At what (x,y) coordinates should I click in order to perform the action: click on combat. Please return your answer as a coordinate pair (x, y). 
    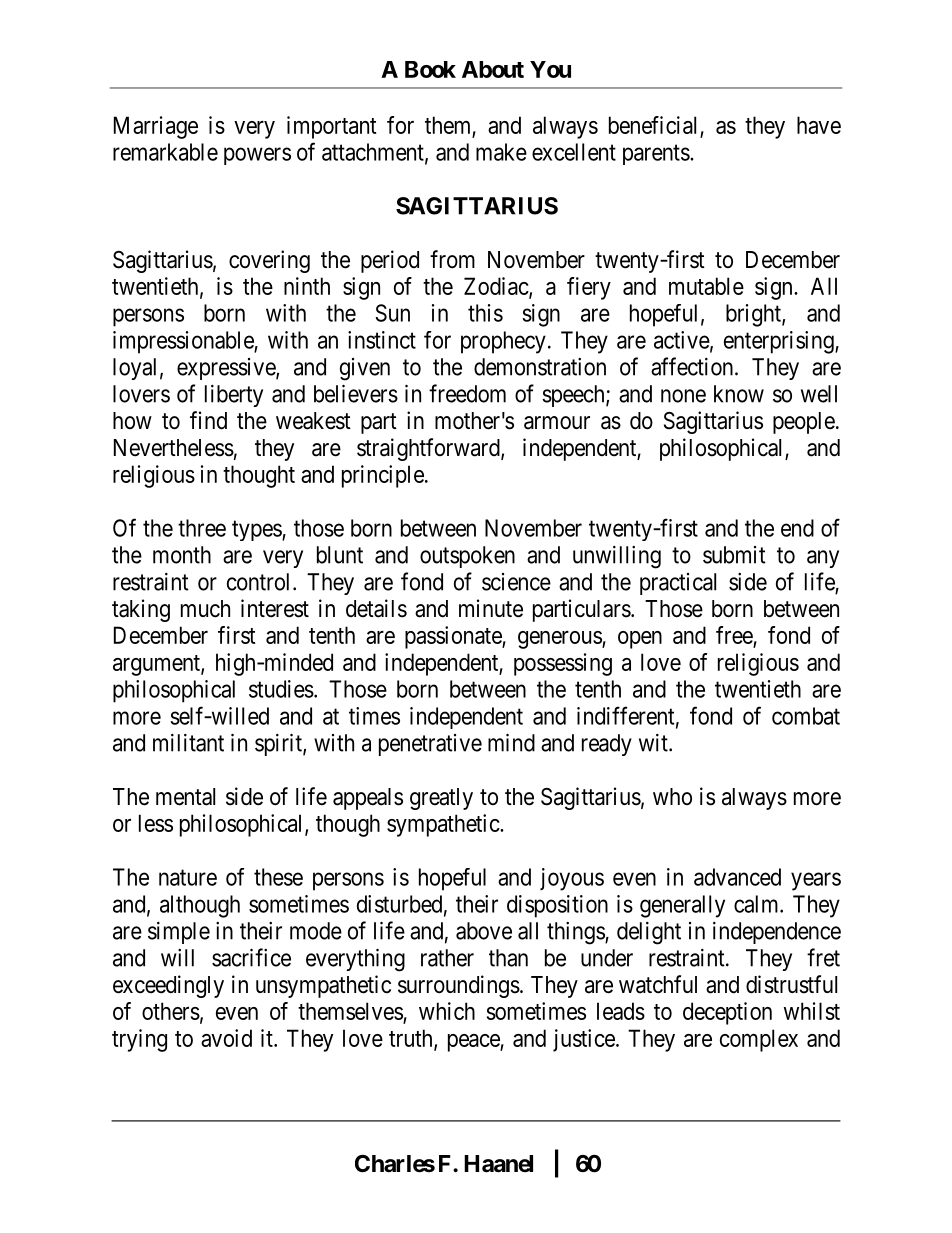
    Looking at the image, I should click on (806, 716).
